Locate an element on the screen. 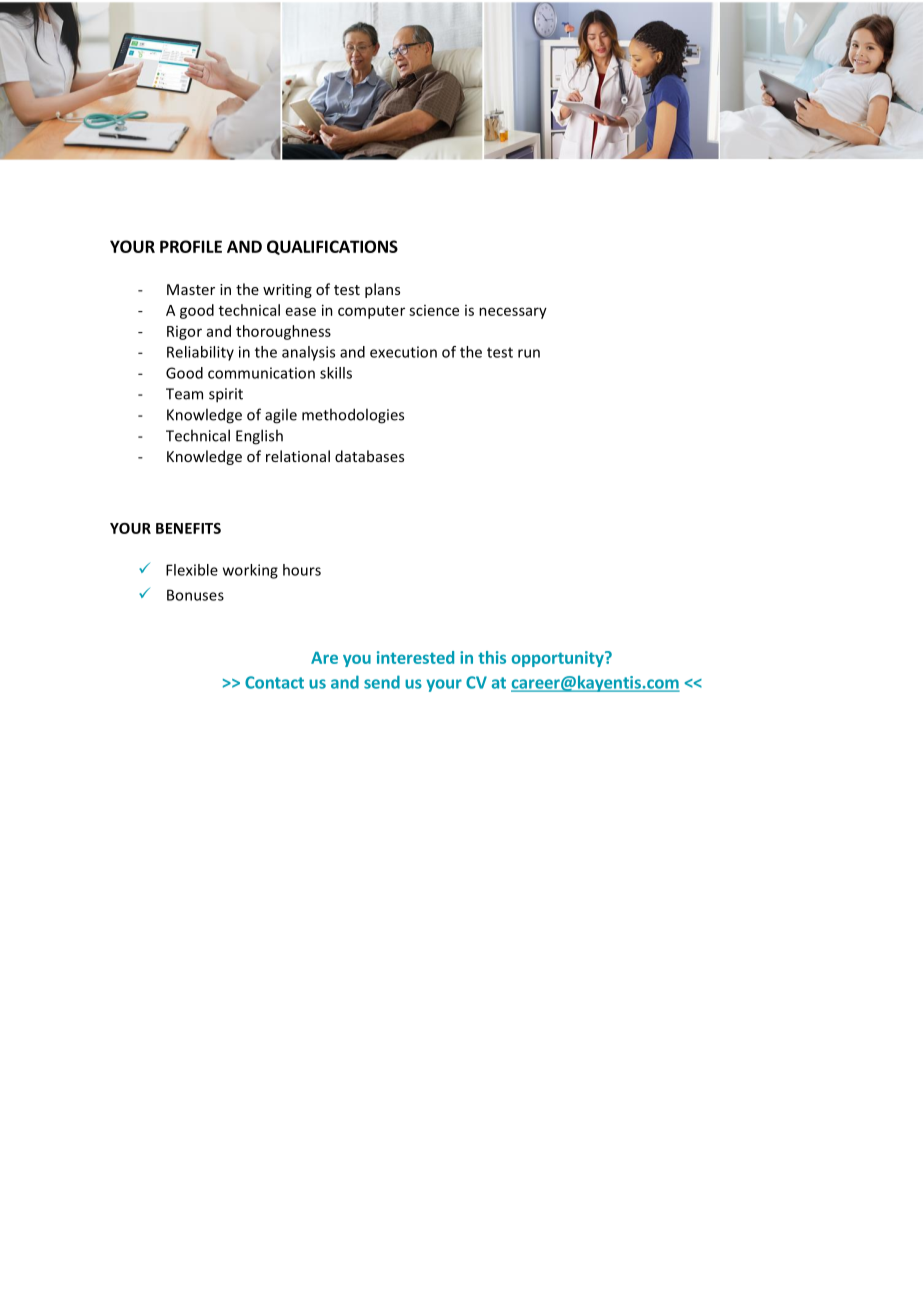  spirit is located at coordinates (226, 395).
